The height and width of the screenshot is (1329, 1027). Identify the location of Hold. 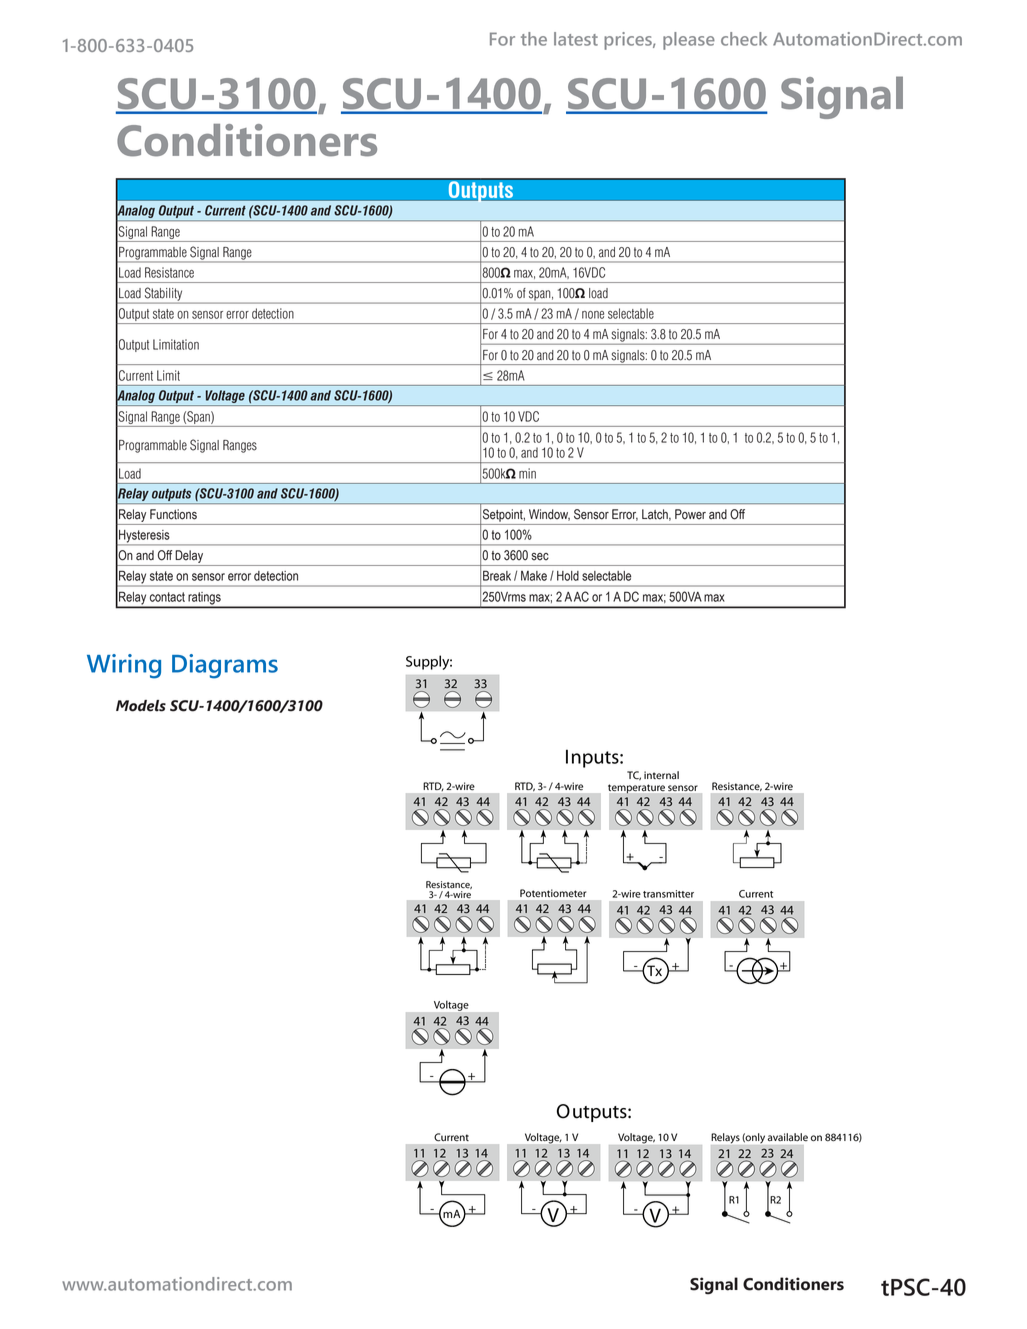
(568, 576).
